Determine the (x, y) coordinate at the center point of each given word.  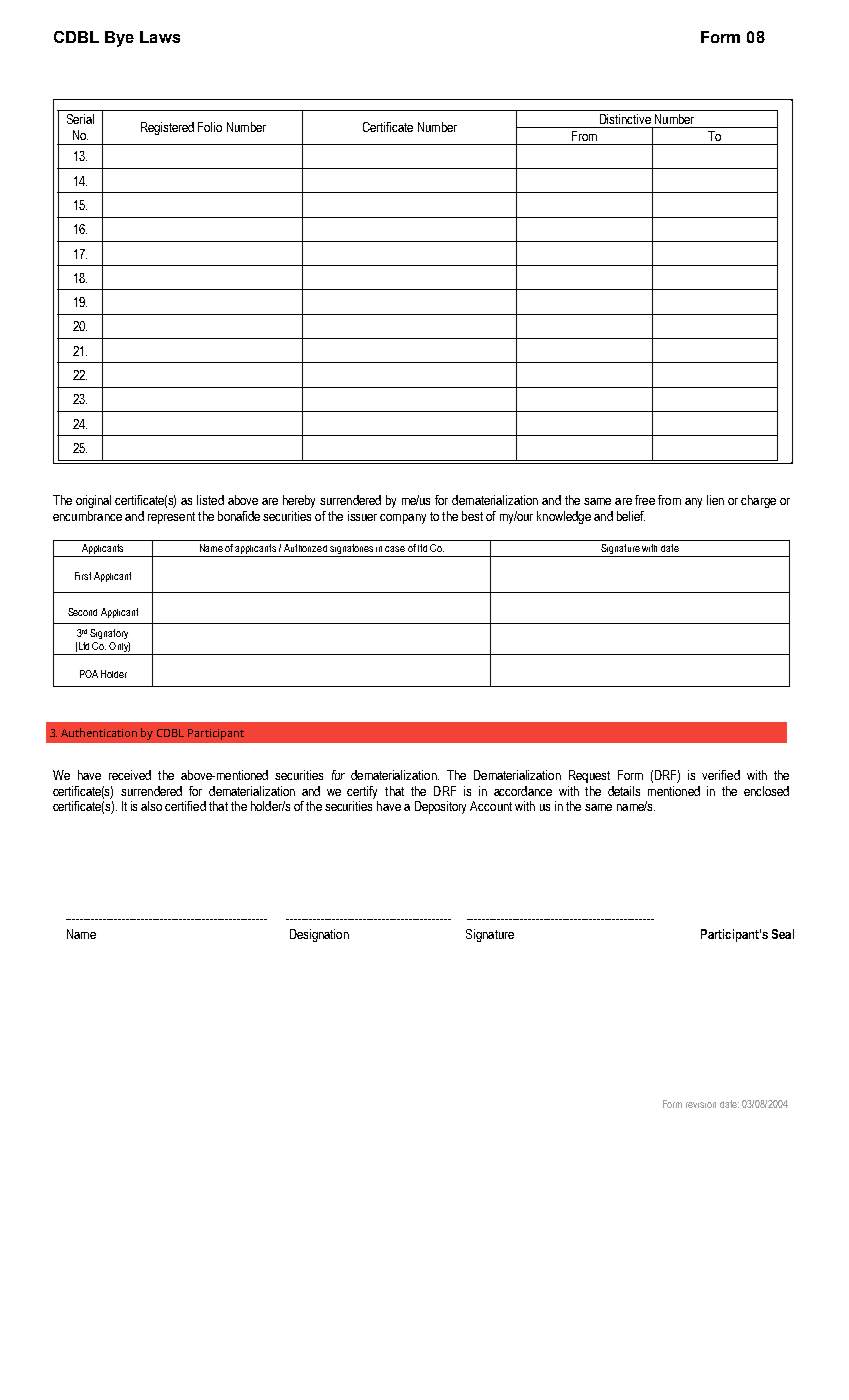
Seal (783, 934)
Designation (319, 935)
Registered (167, 128)
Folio (210, 127)
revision (701, 1105)
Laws (160, 37)
